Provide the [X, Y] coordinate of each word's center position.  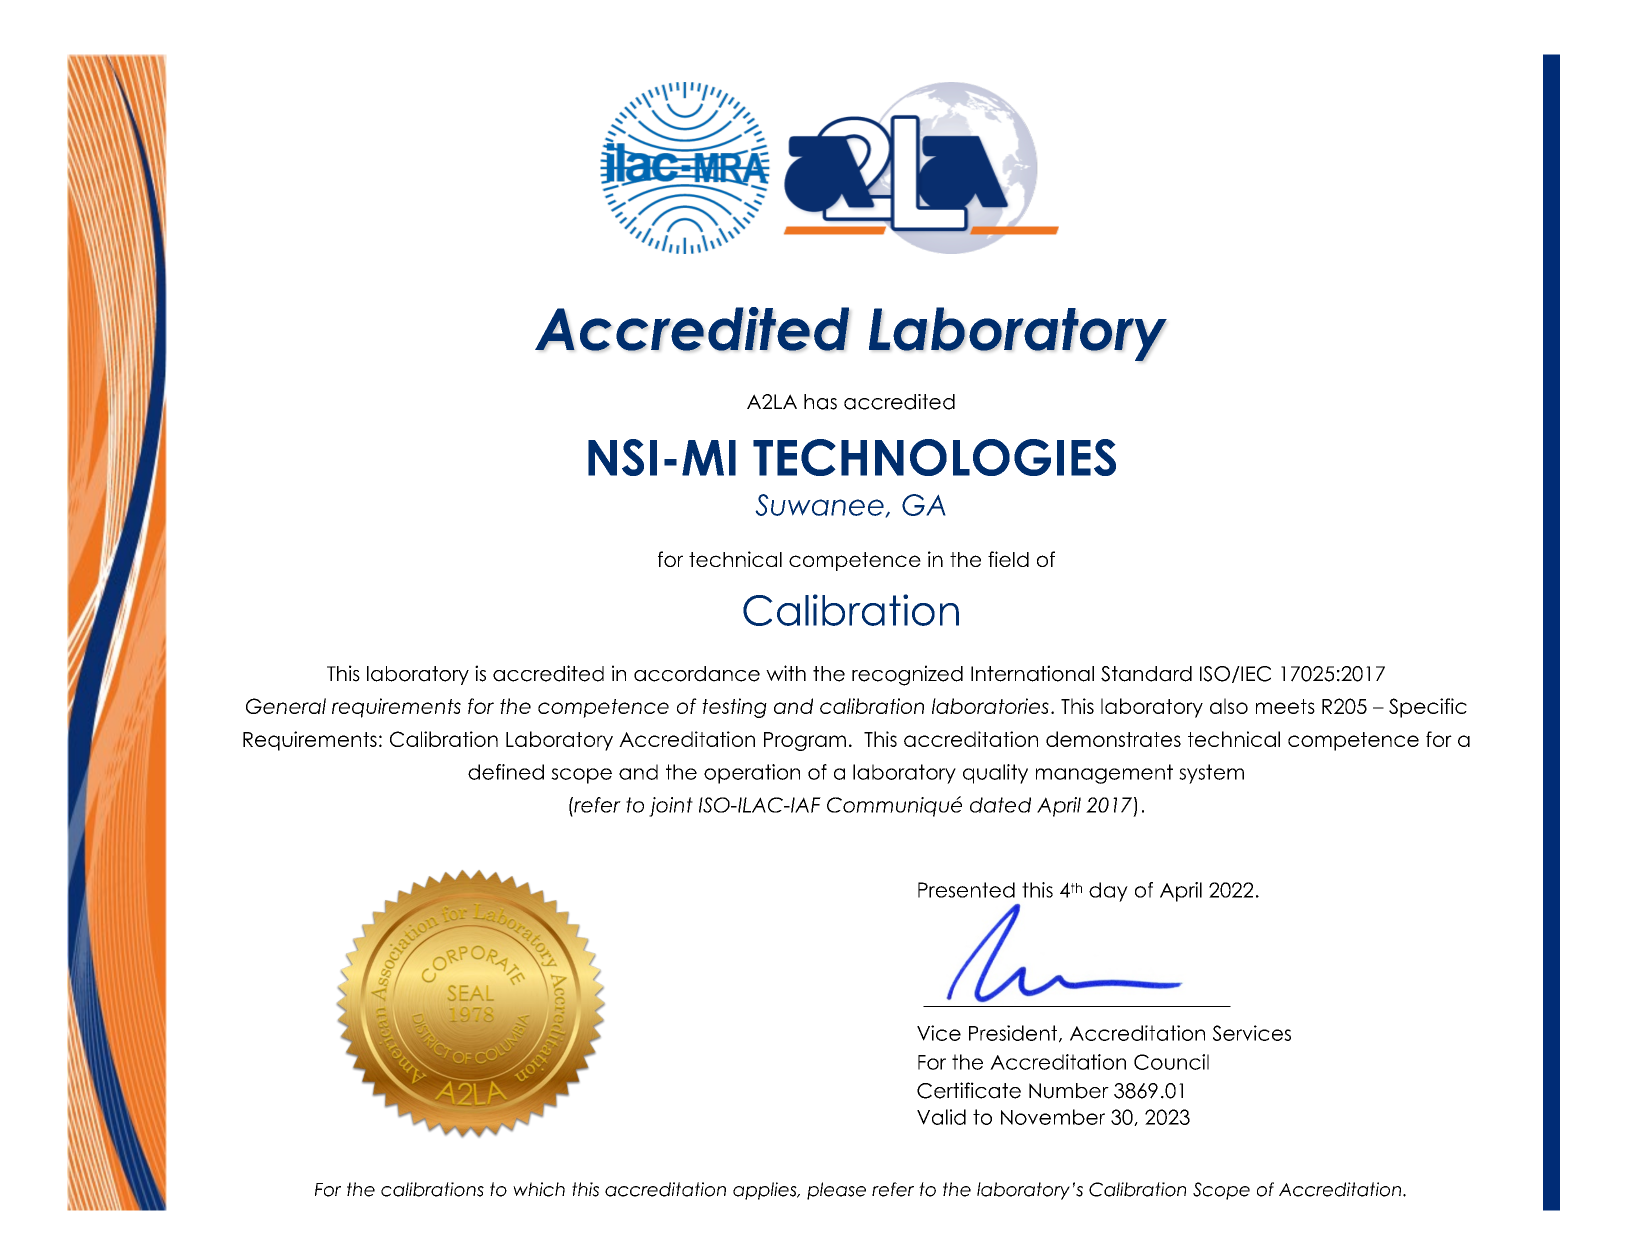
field [1008, 559]
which [539, 1189]
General [286, 706]
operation [752, 774]
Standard [1146, 674]
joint [671, 807]
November [1053, 1117]
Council [1171, 1062]
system [1211, 774]
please [836, 1191]
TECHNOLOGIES [934, 457]
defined [506, 772]
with [786, 673]
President [1014, 1034]
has [820, 402]
